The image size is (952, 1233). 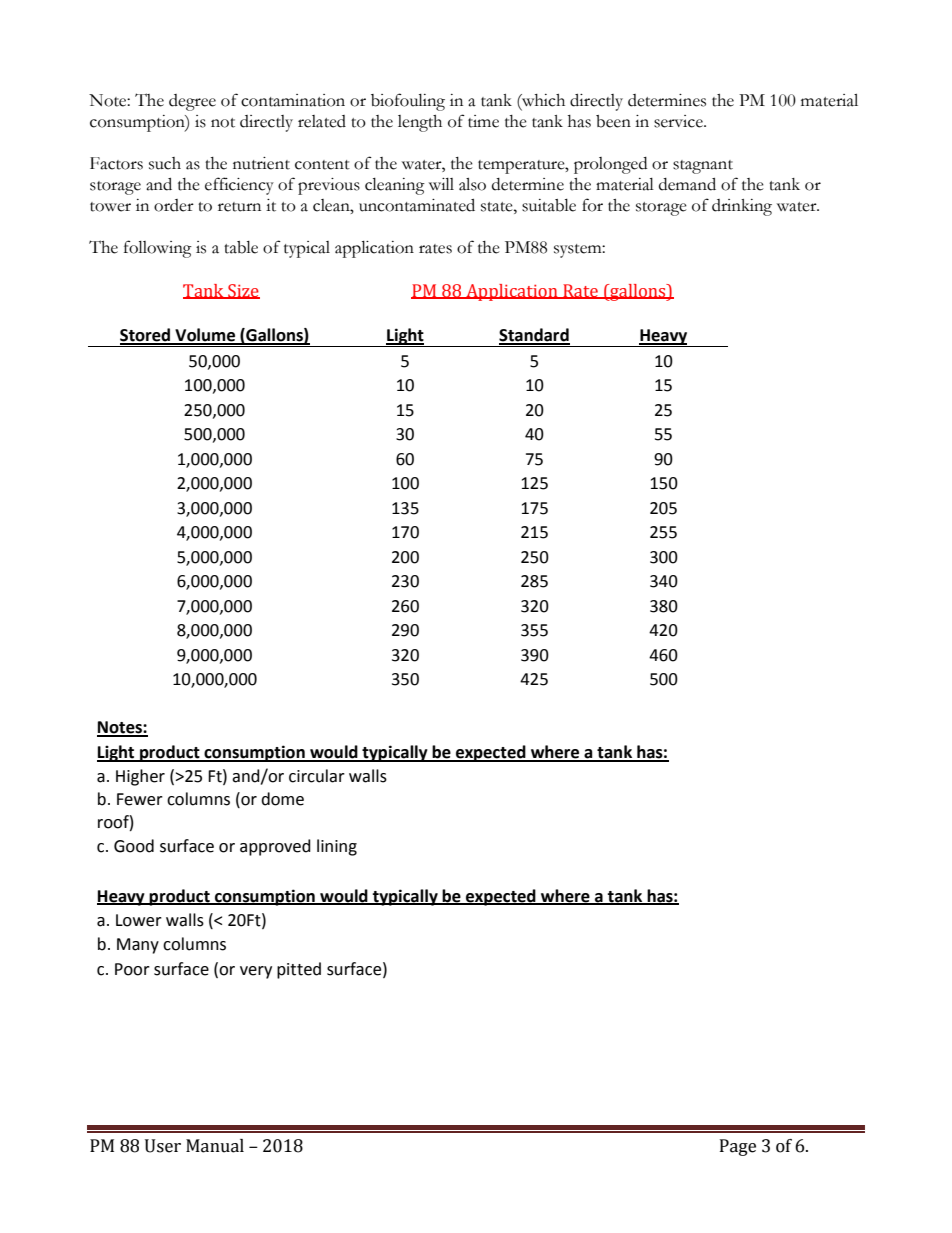 What do you see at coordinates (420, 123) in the document?
I see `length` at bounding box center [420, 123].
